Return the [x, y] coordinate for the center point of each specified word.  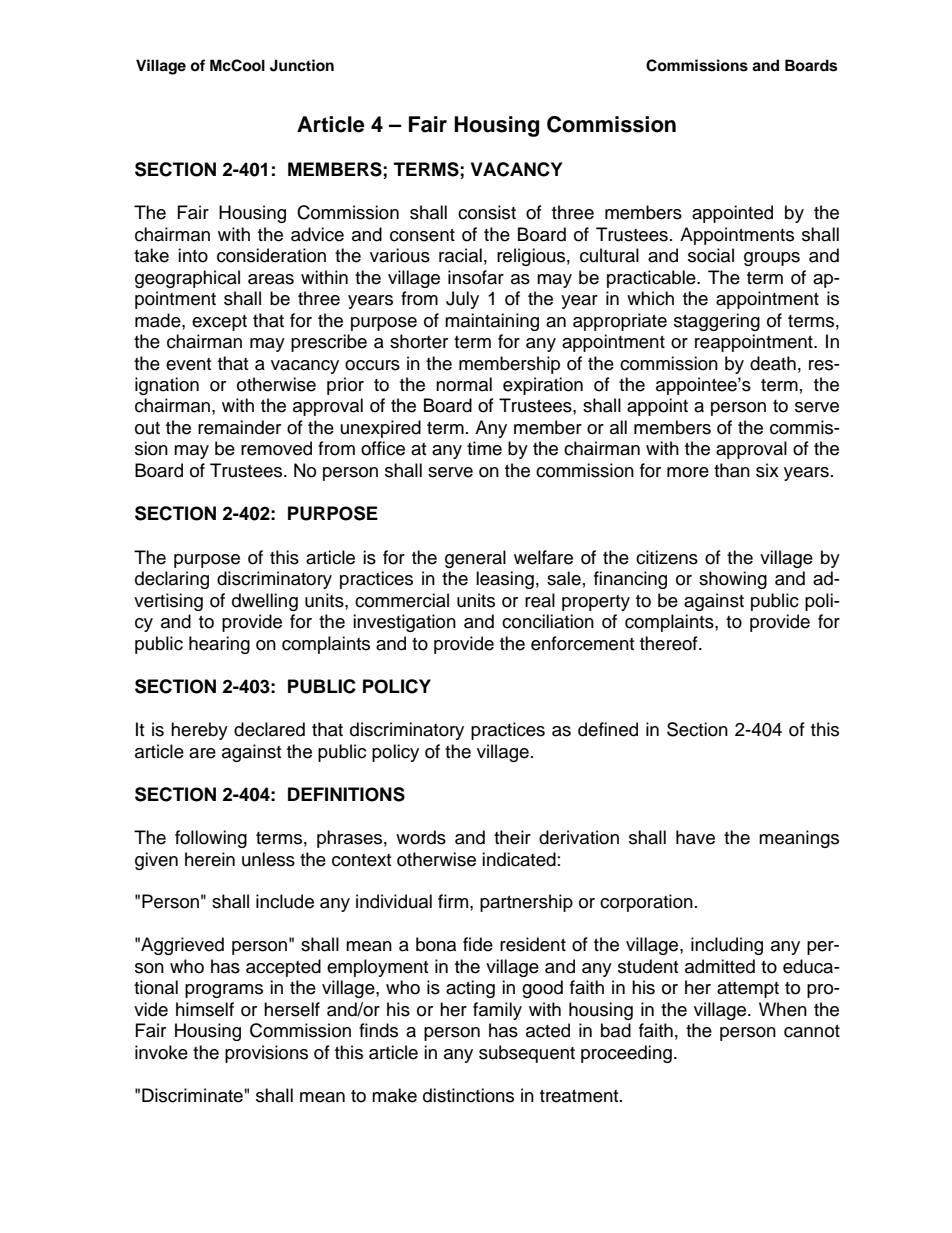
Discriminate [192, 1095]
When [783, 1009]
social [711, 255]
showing [733, 580]
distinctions [468, 1095]
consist [487, 212]
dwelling [265, 602]
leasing [505, 580]
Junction [302, 65]
